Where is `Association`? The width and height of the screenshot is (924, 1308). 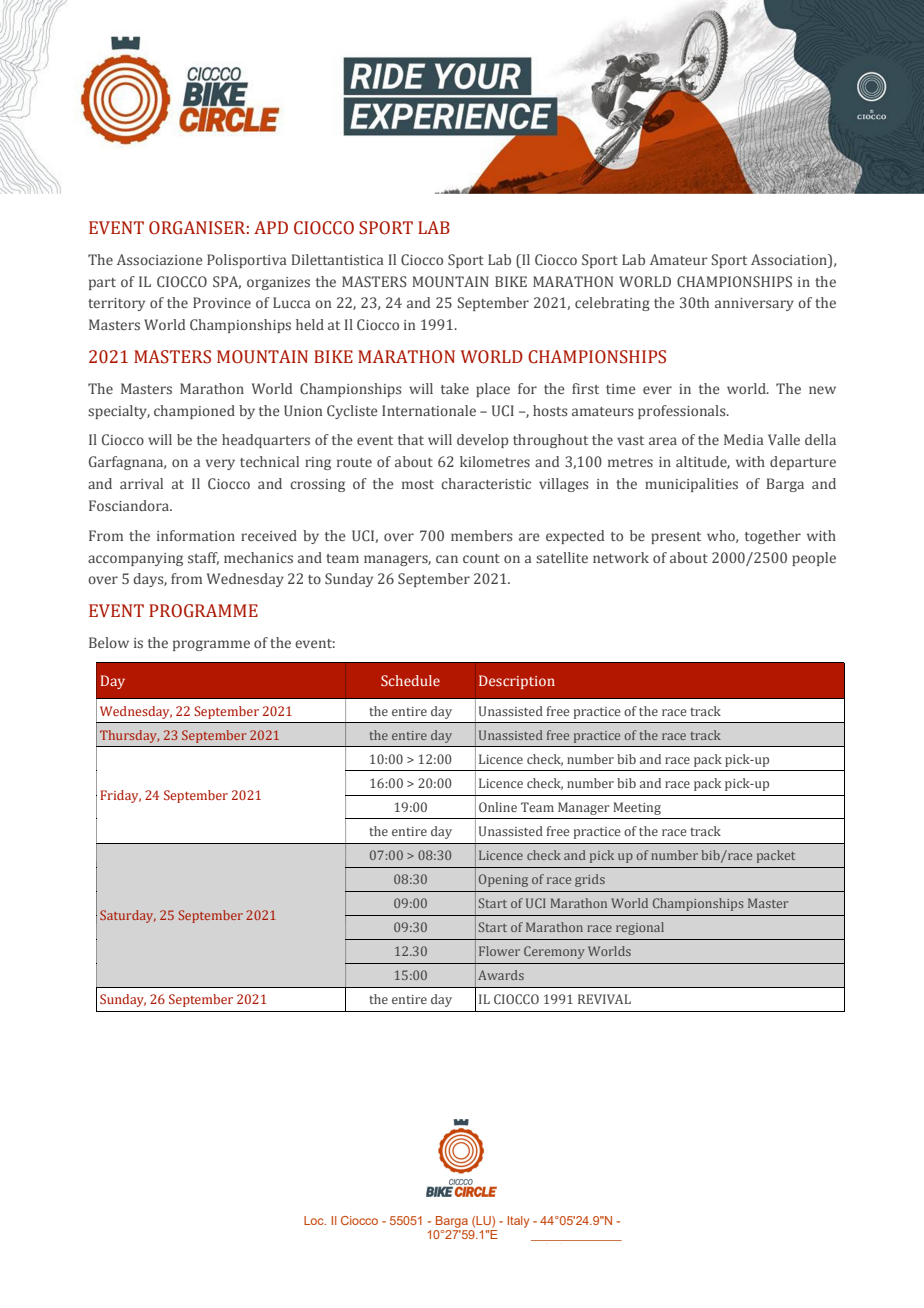
Association is located at coordinates (790, 259).
